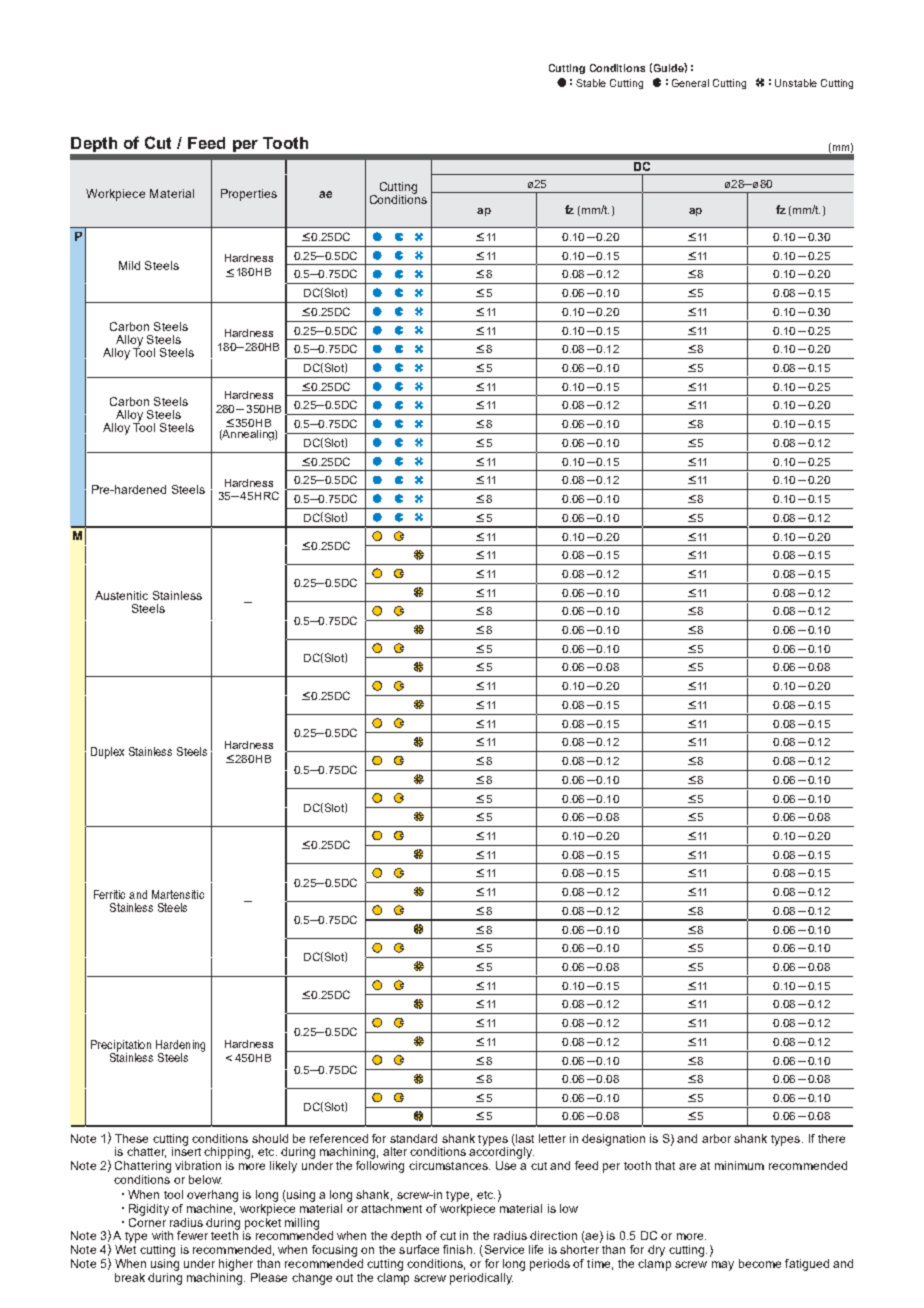  I want to click on minimum, so click(739, 1165).
